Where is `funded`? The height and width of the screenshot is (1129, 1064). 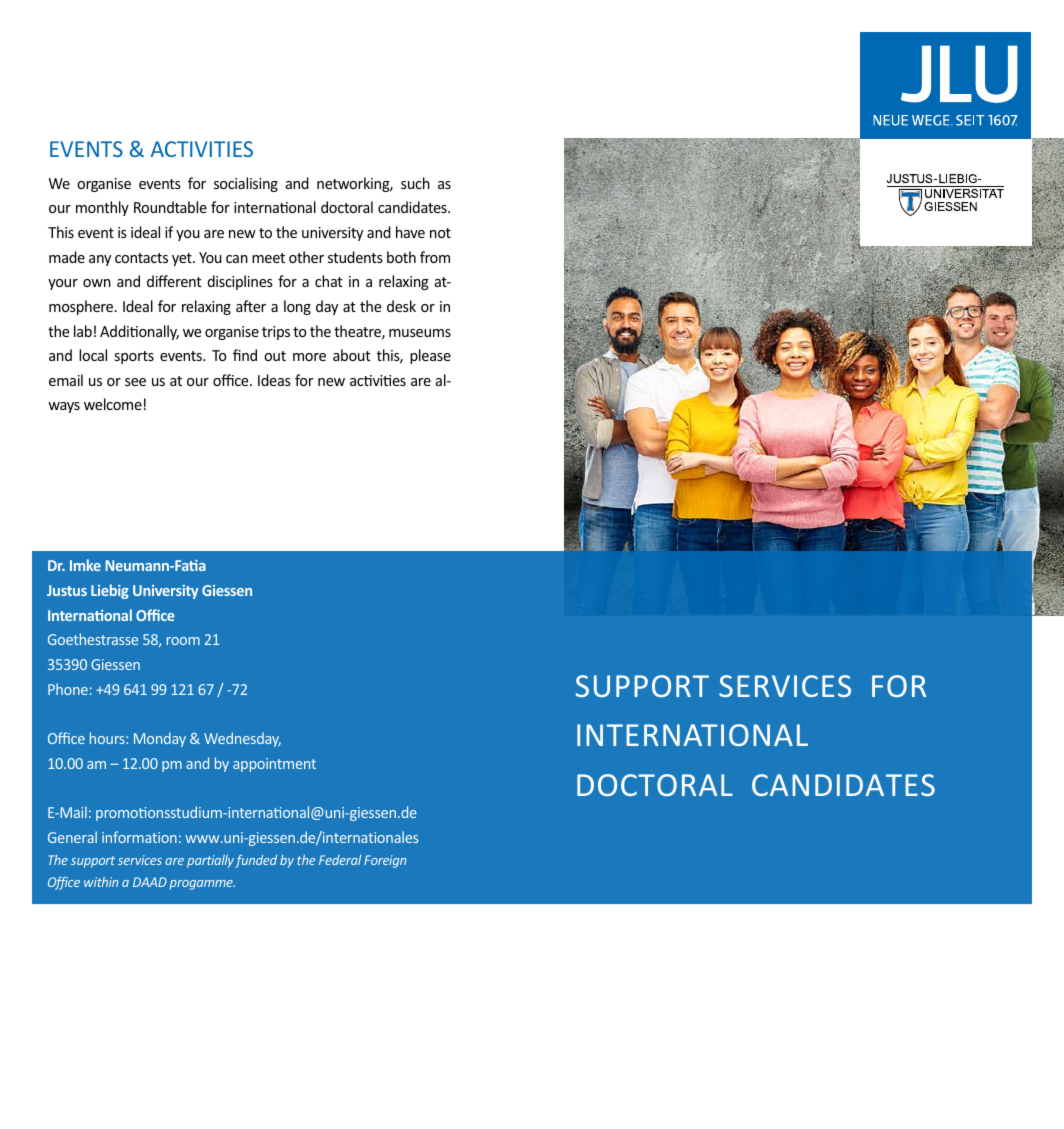
funded is located at coordinates (256, 861).
